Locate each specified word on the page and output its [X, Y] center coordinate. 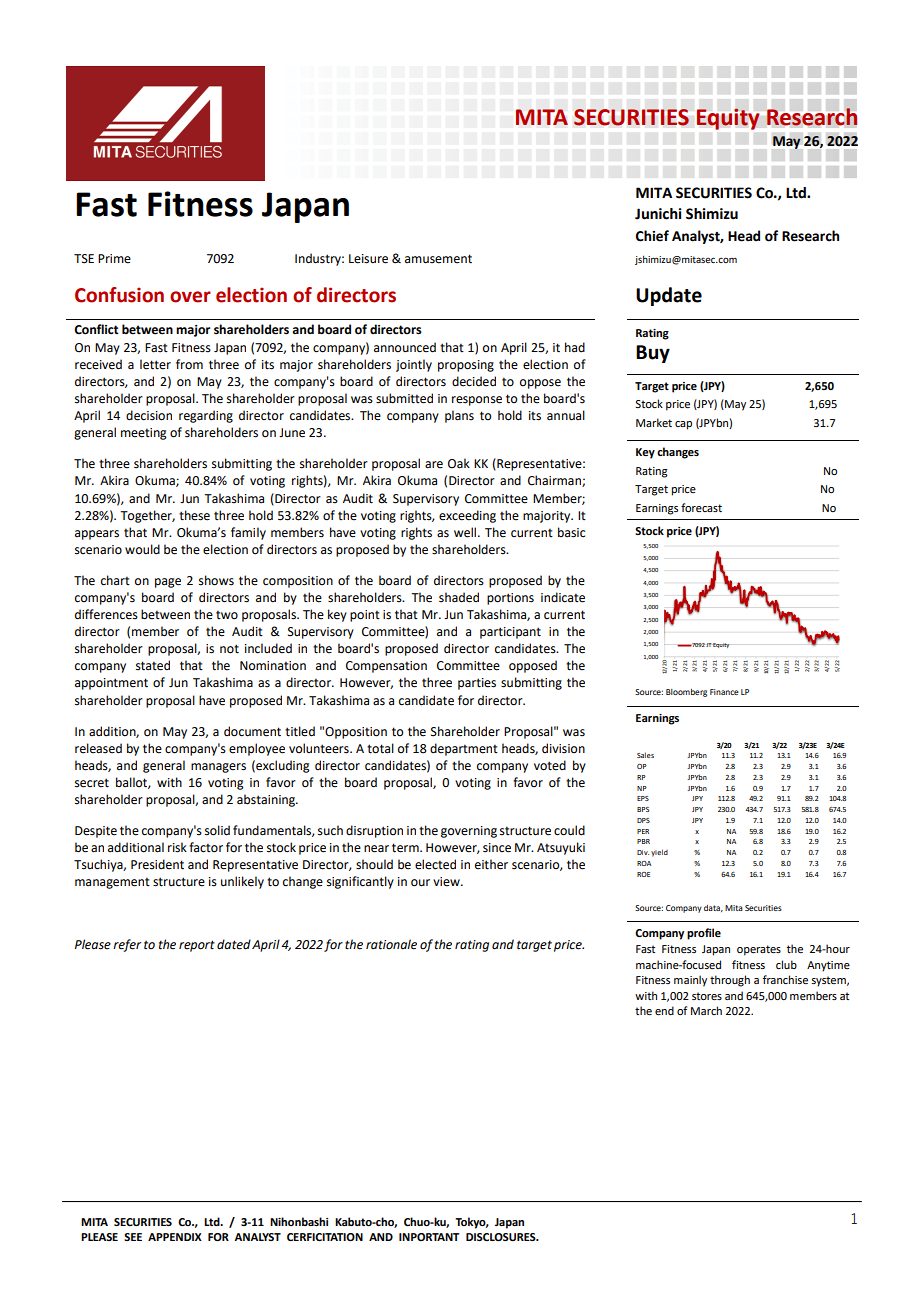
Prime [114, 259]
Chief [652, 236]
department [464, 749]
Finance [724, 692]
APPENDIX [175, 1237]
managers [218, 768]
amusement [438, 259]
